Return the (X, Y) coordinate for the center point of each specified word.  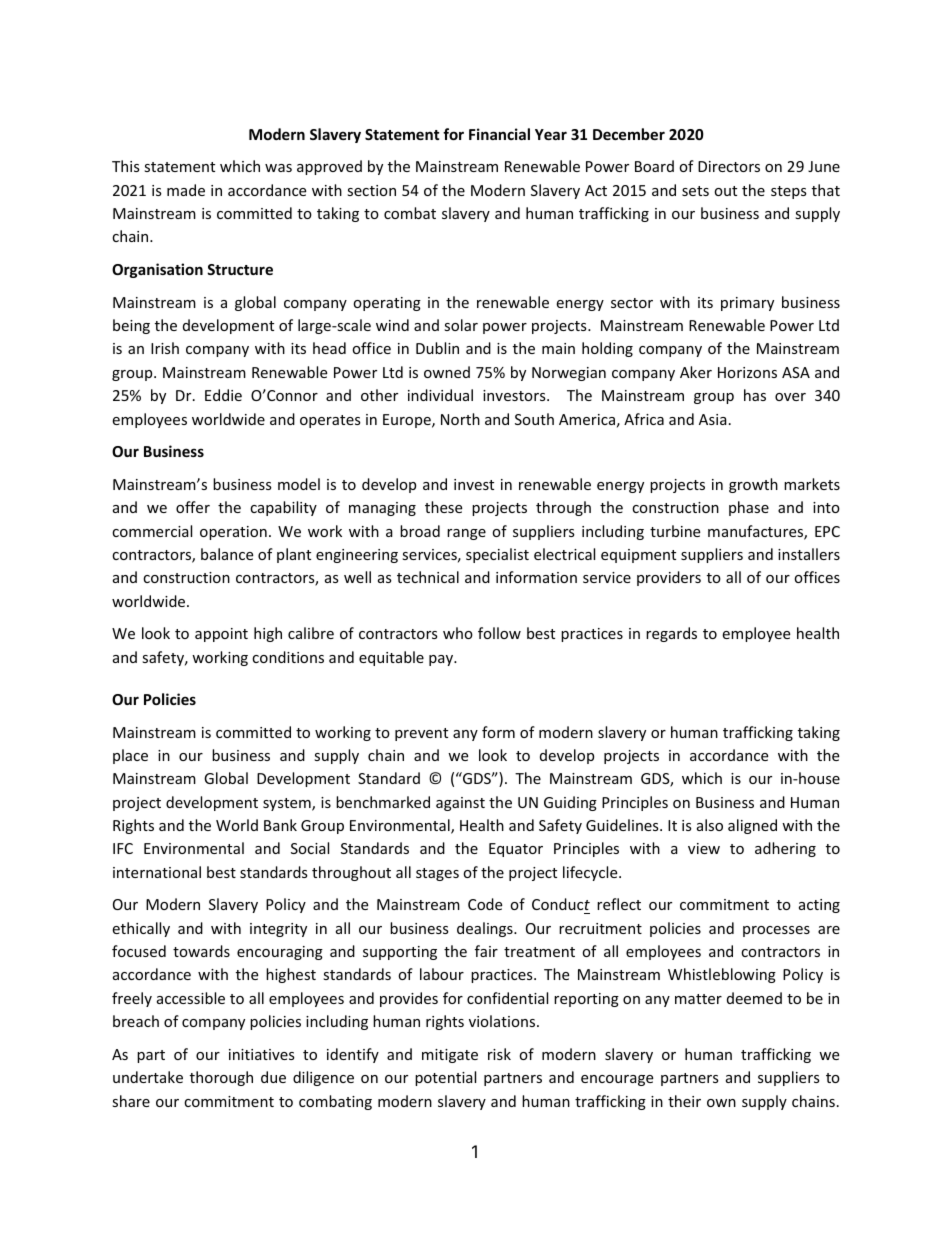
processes (776, 931)
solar (461, 325)
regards (671, 634)
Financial (499, 134)
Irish (165, 348)
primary (747, 304)
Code (485, 904)
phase (749, 508)
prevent (421, 734)
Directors (729, 166)
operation (233, 533)
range (466, 534)
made (186, 190)
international (157, 872)
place (130, 756)
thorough (221, 1078)
